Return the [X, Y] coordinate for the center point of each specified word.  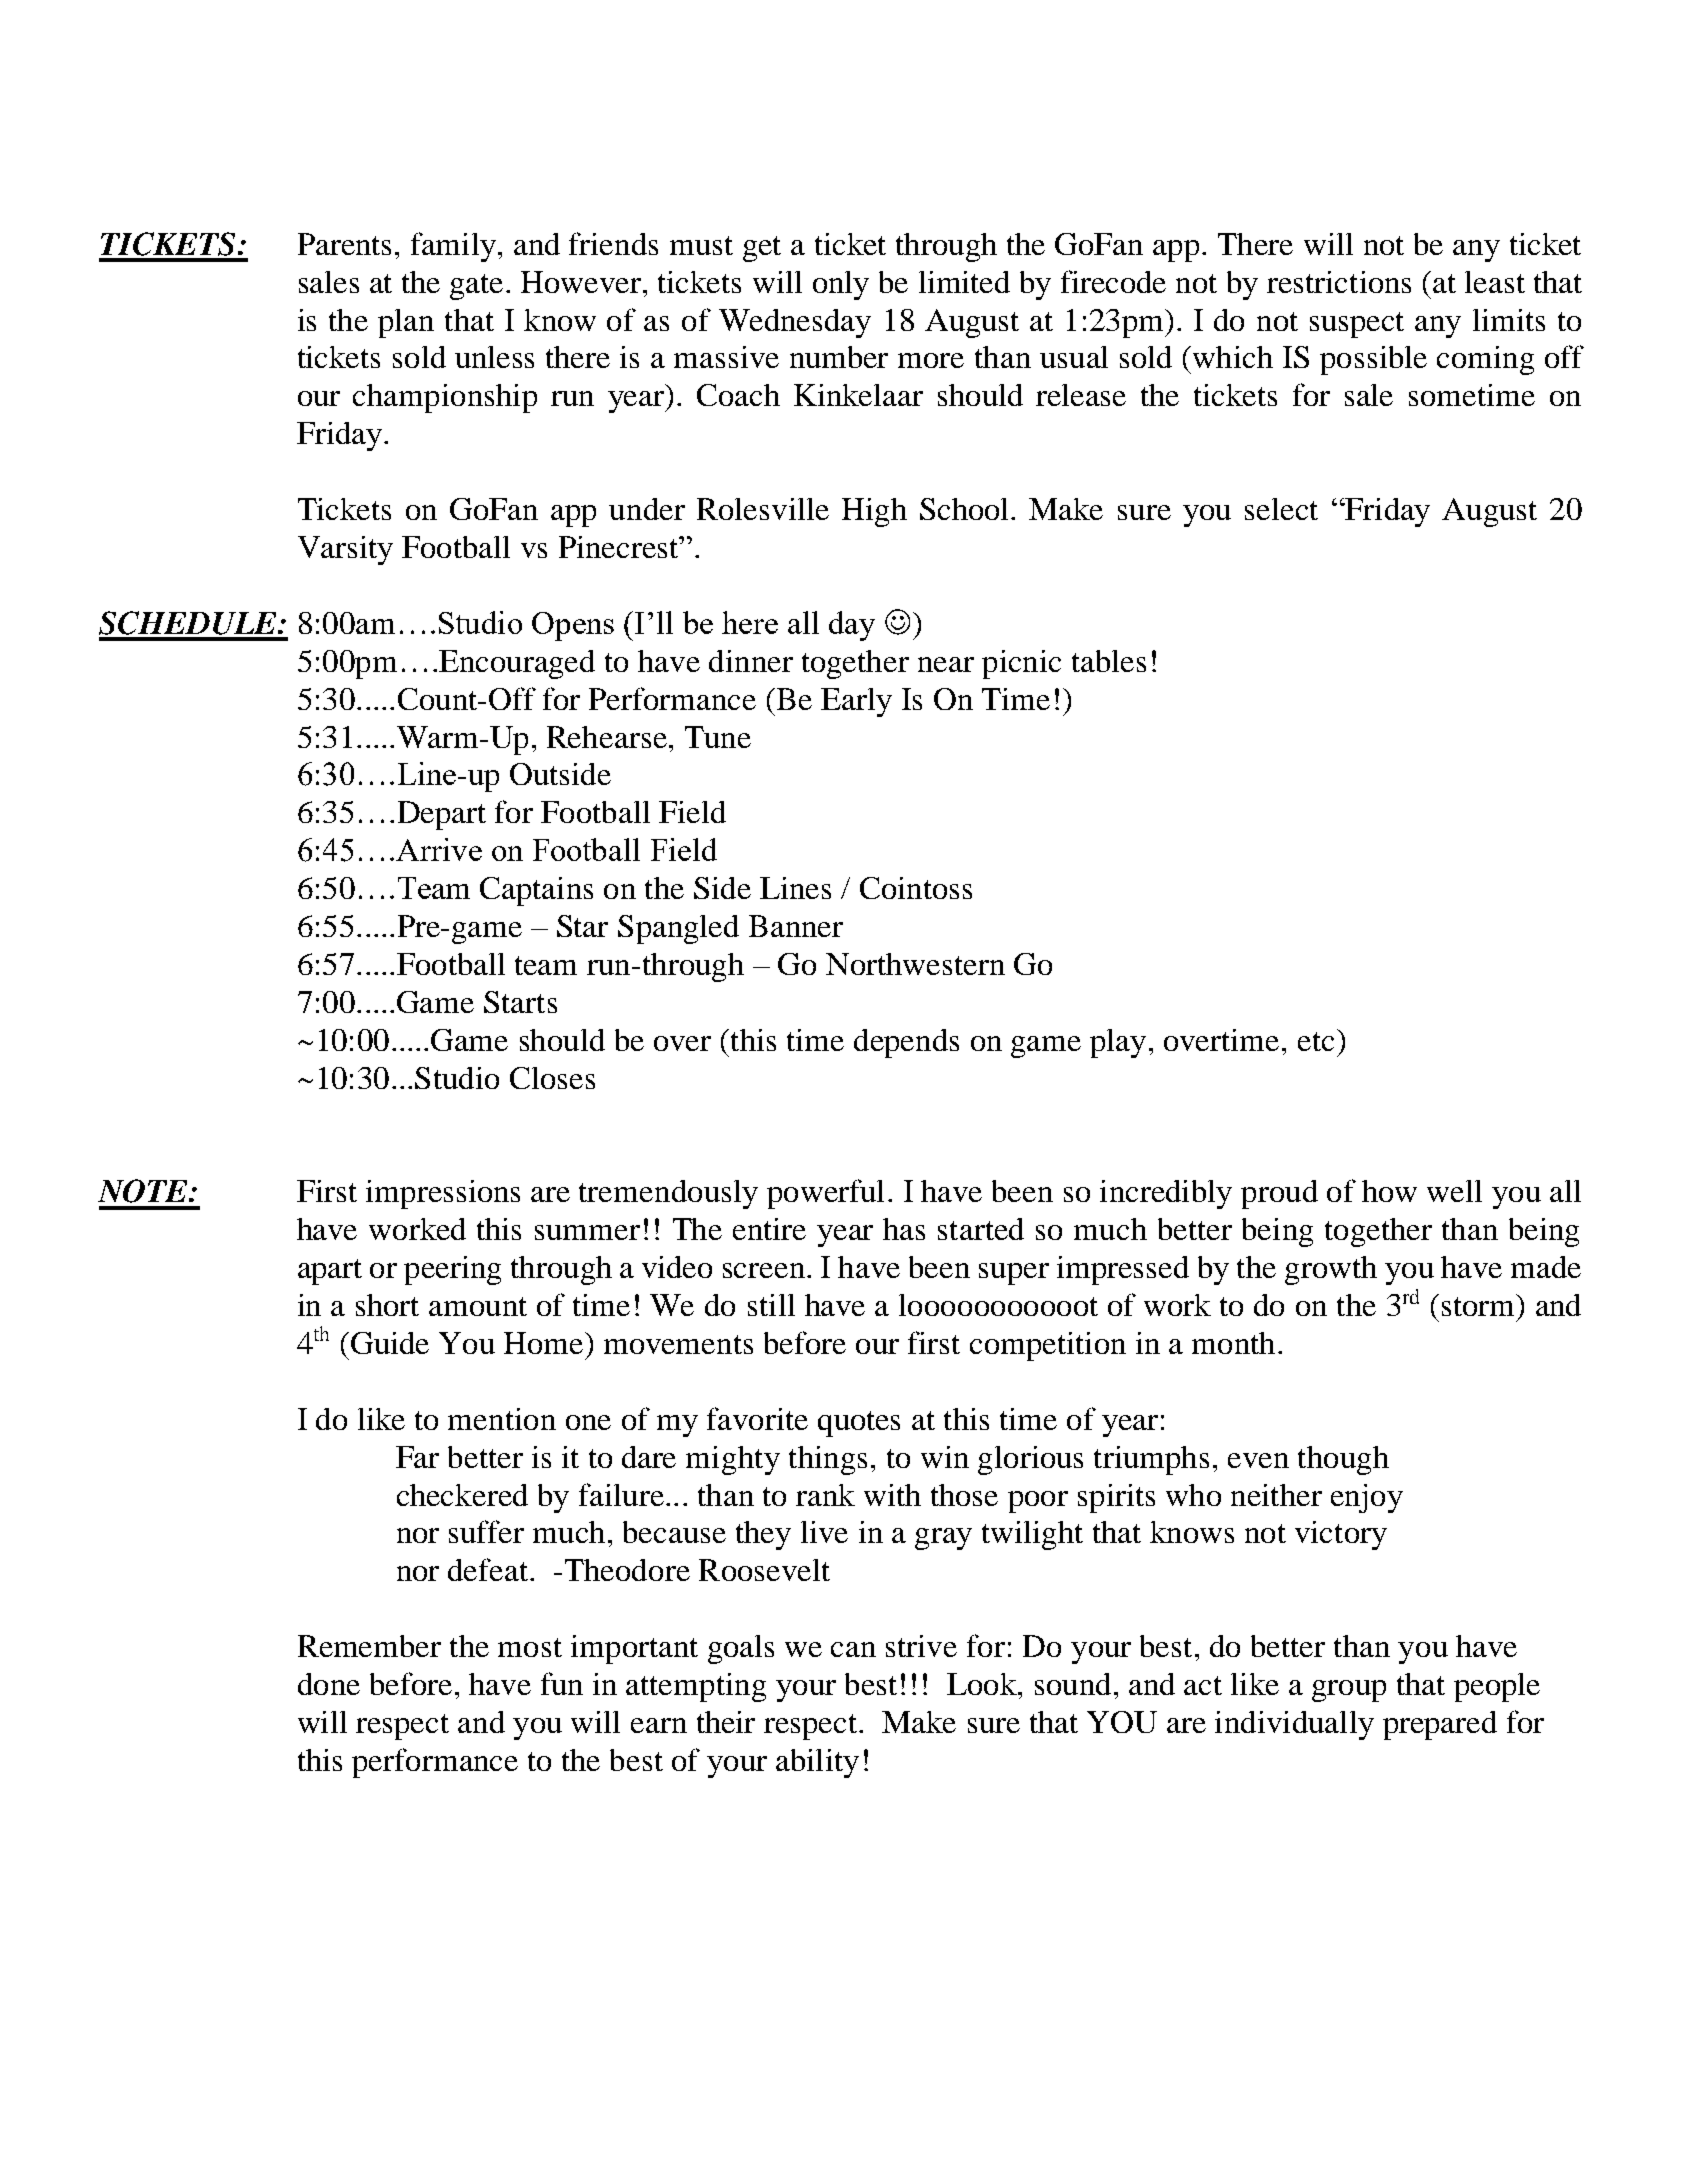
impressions [443, 1194]
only [841, 285]
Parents [344, 244]
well [1454, 1191]
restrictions [1339, 282]
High [874, 512]
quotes [859, 1424]
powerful [825, 1194]
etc [1316, 1041]
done [329, 1684]
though [1343, 1460]
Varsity [345, 550]
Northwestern [915, 964]
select [1281, 509]
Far [417, 1457]
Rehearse [607, 737]
